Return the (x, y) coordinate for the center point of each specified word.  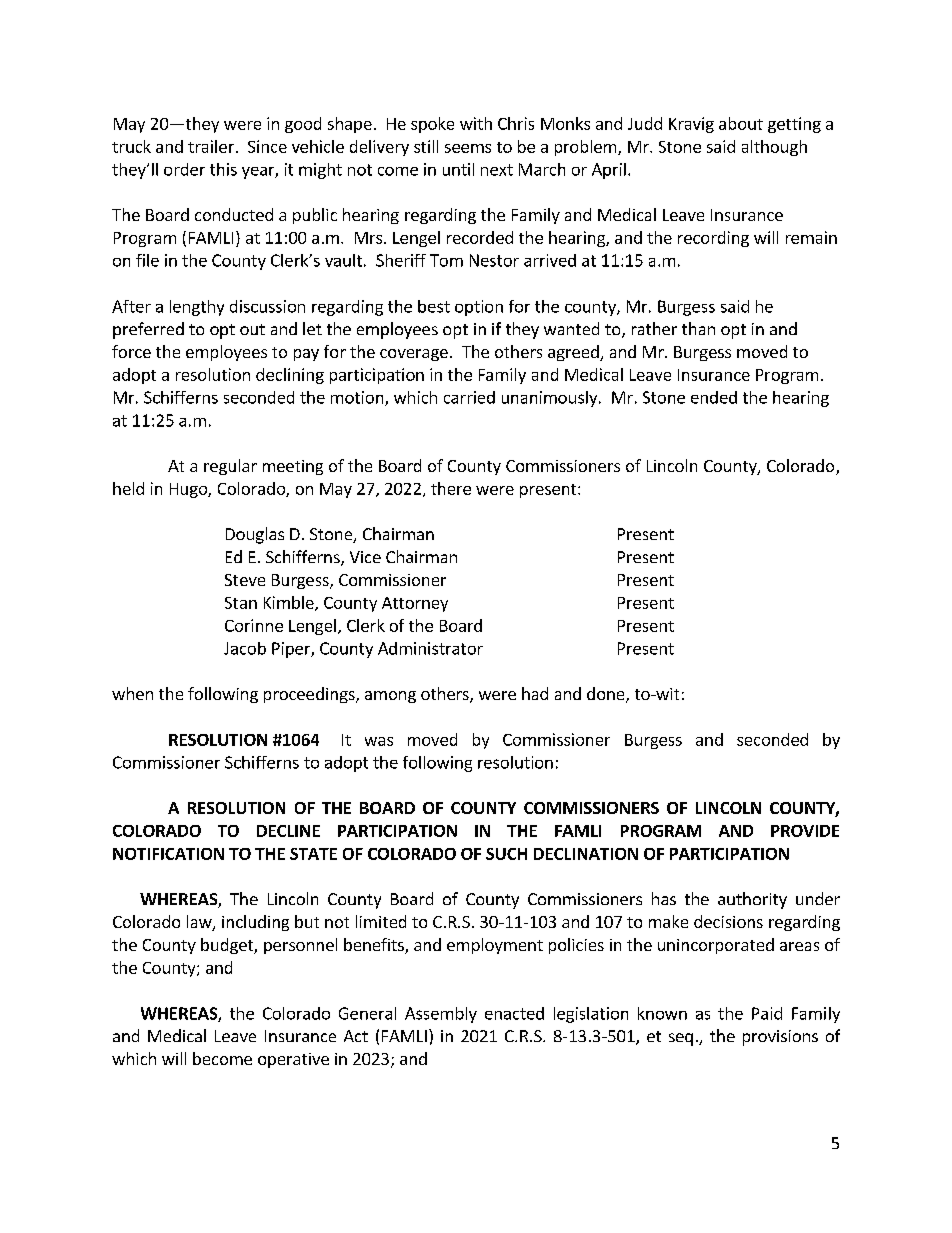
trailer (211, 146)
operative (293, 1060)
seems (468, 148)
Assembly (441, 1015)
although (774, 148)
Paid (767, 1013)
